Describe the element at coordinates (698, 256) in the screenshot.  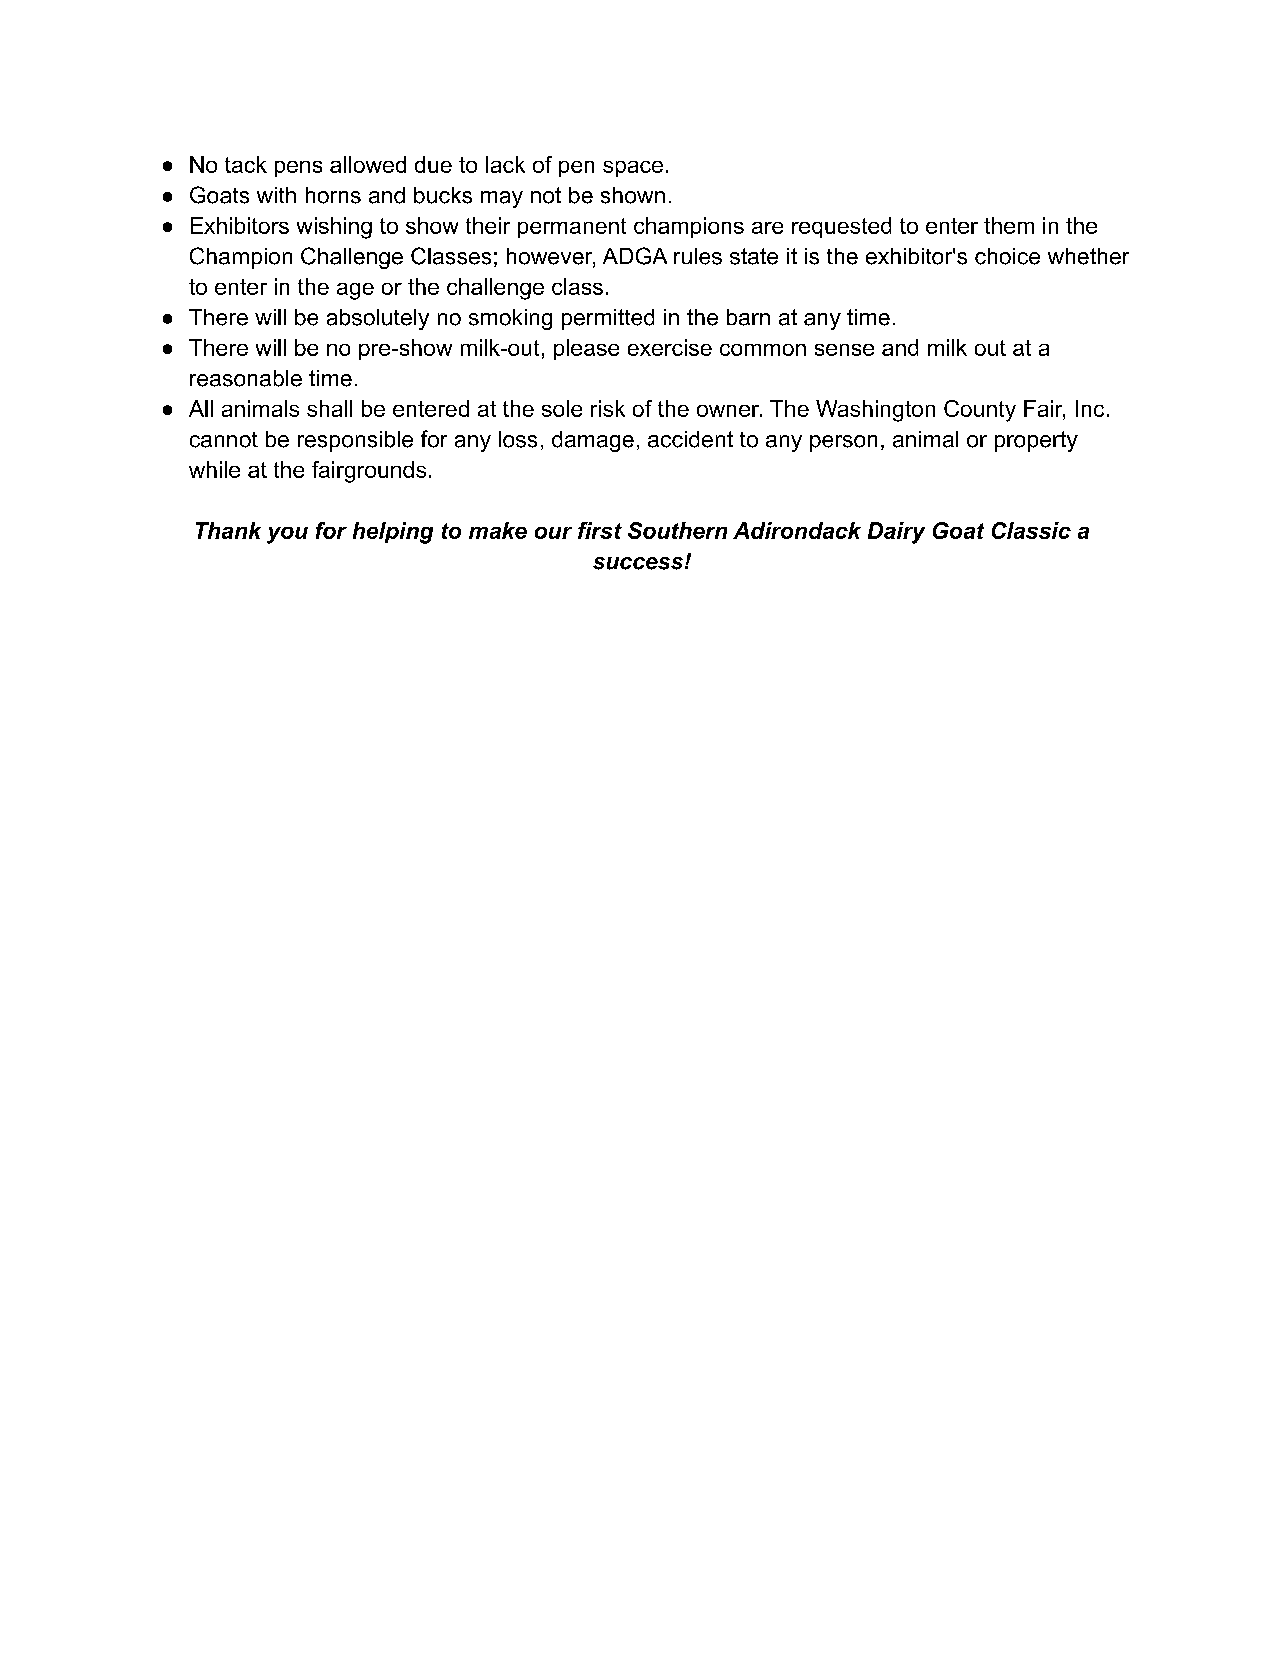
I see `rules` at that location.
